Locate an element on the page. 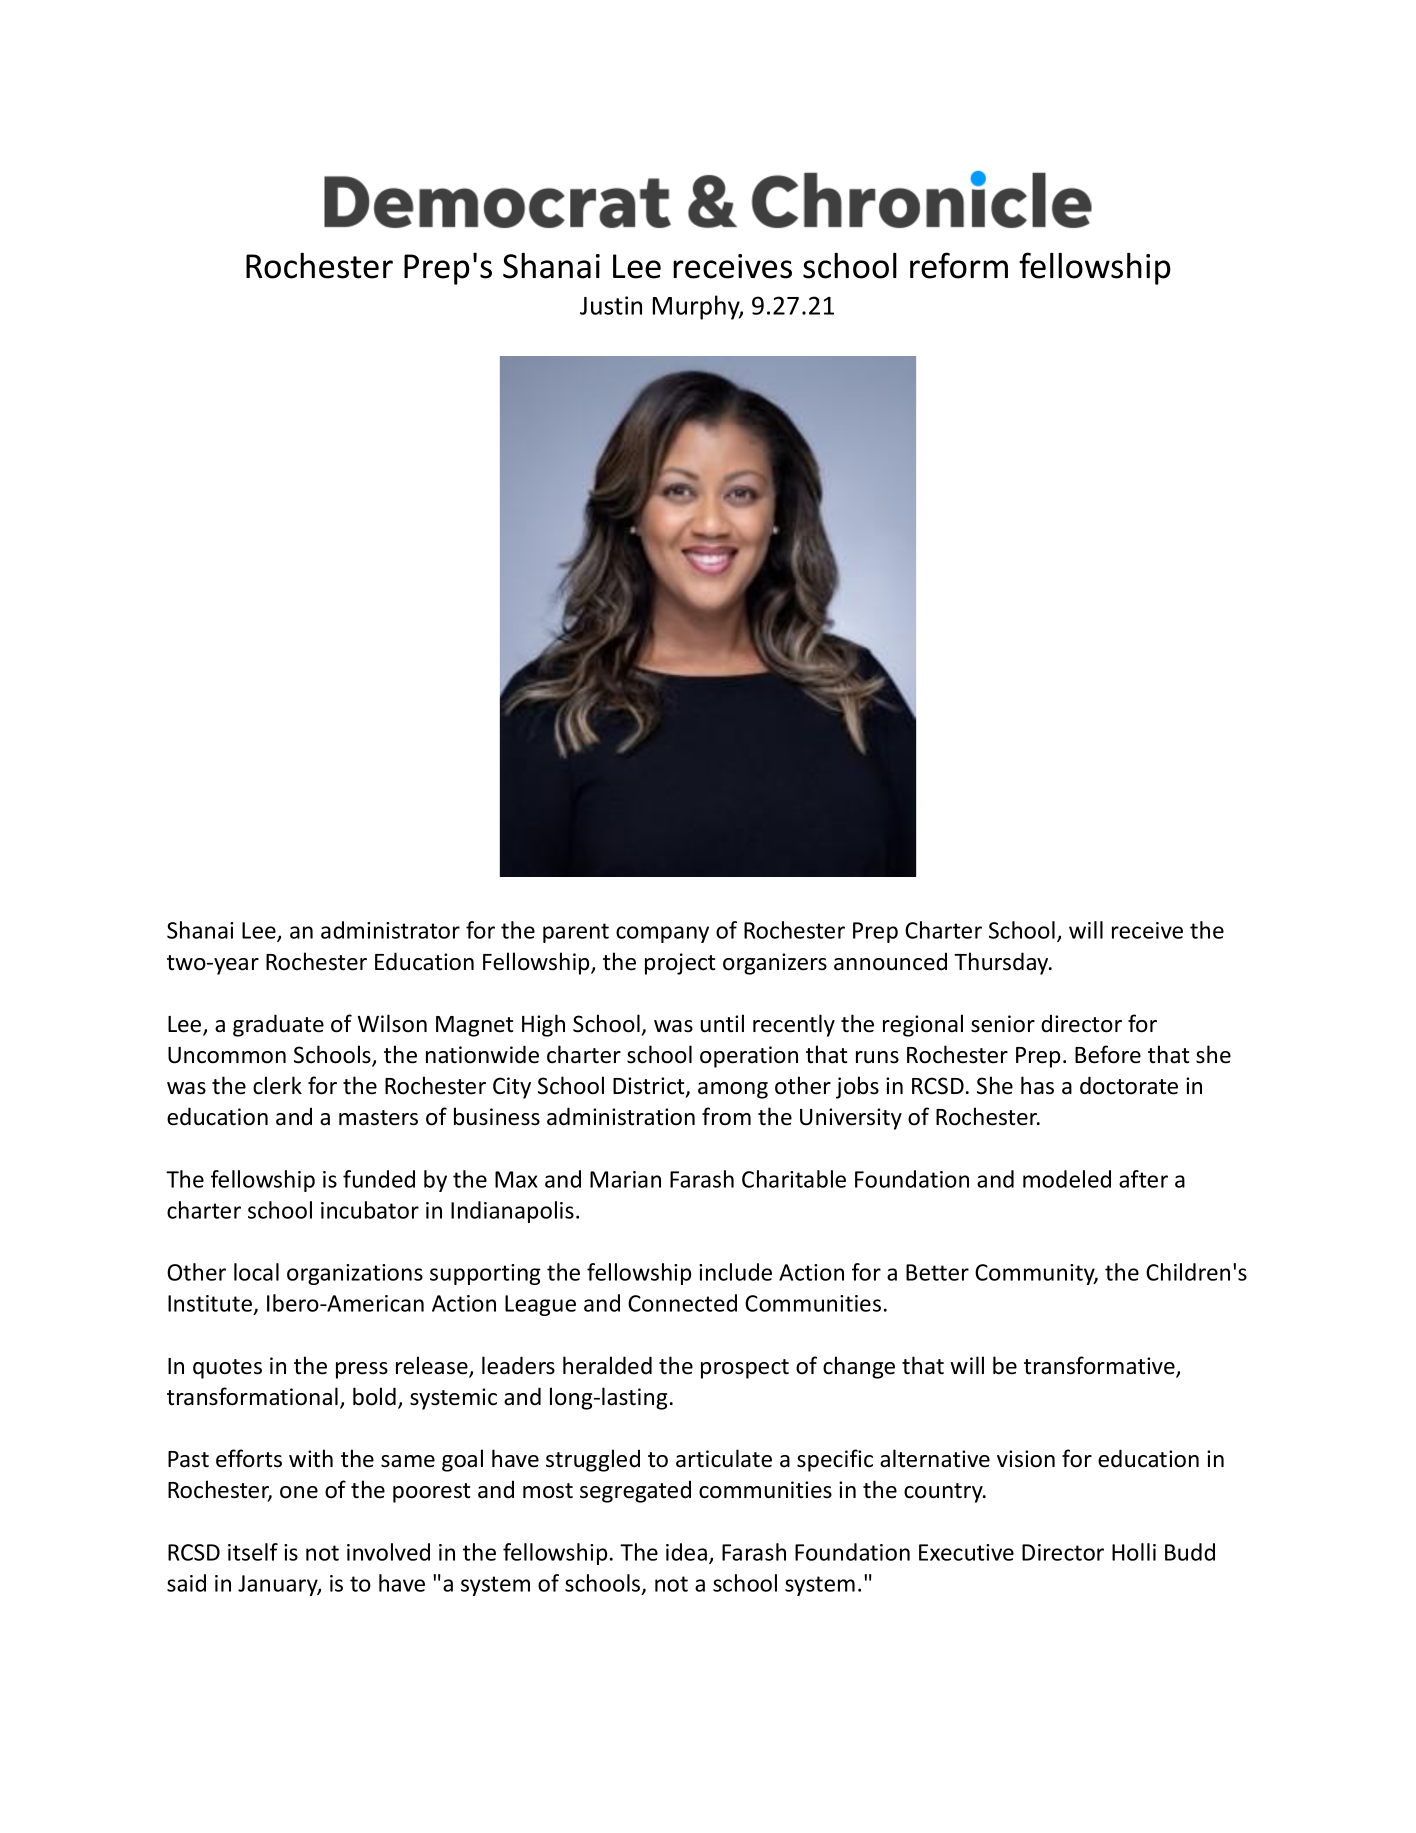 The width and height of the document is (1416, 1833). Thursday is located at coordinates (1002, 963).
